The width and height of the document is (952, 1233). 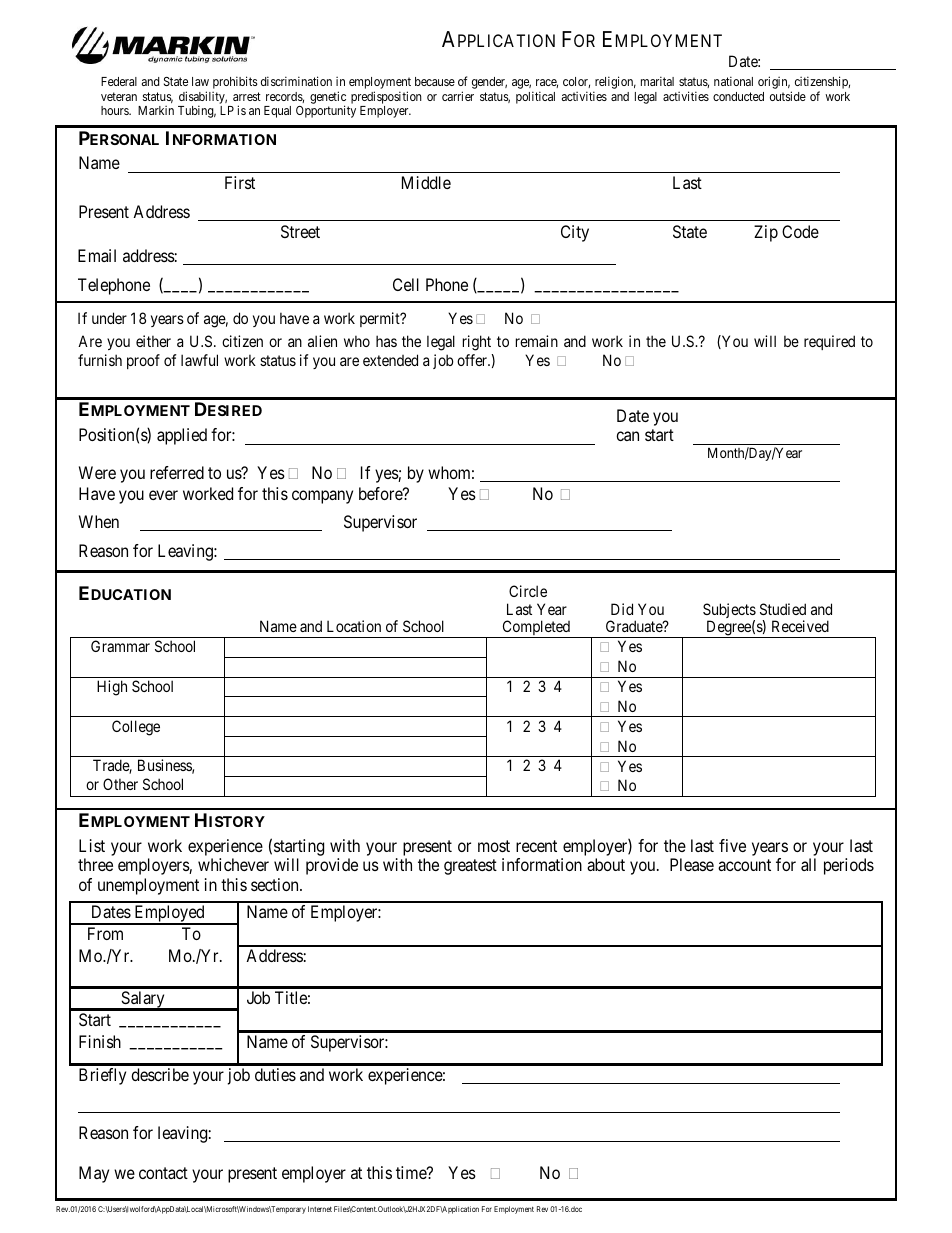 What do you see at coordinates (458, 96) in the document?
I see `carrier` at bounding box center [458, 96].
